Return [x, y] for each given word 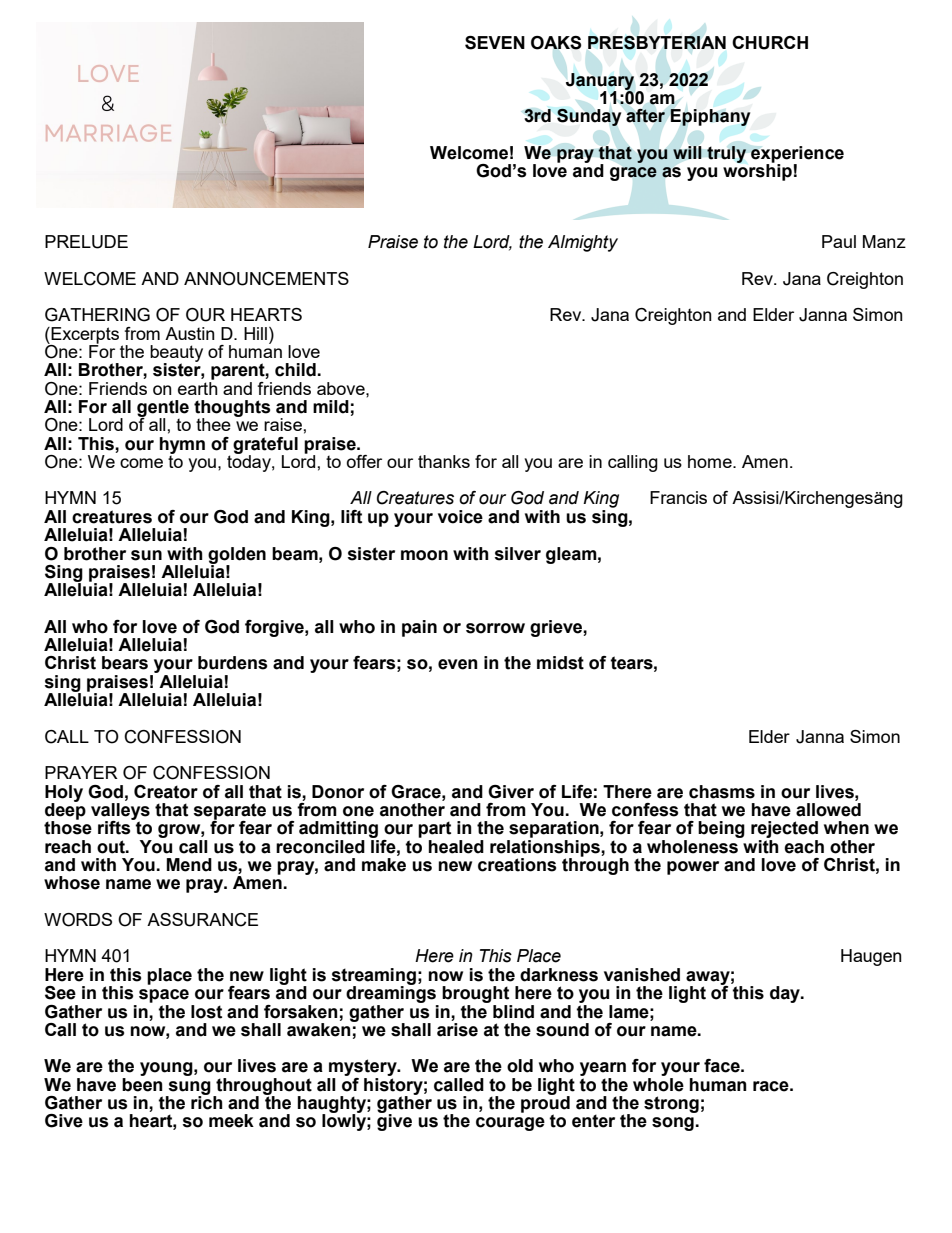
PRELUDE [86, 242]
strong [671, 1104]
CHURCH [770, 43]
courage [510, 1124]
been [142, 1083]
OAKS [556, 43]
